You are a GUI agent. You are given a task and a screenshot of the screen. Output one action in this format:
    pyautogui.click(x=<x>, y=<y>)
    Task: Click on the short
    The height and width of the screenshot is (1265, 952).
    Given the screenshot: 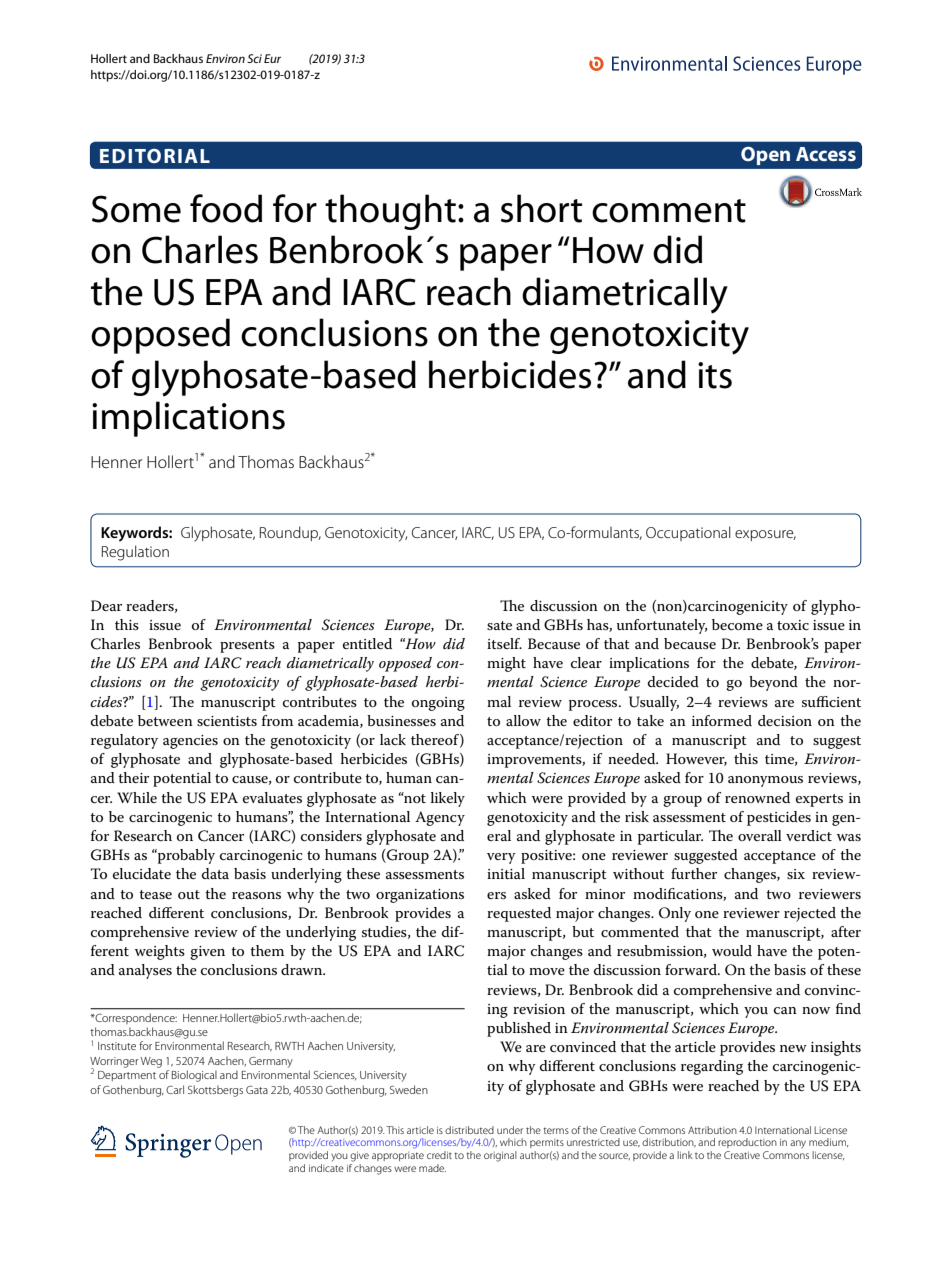 What is the action you would take?
    pyautogui.click(x=541, y=208)
